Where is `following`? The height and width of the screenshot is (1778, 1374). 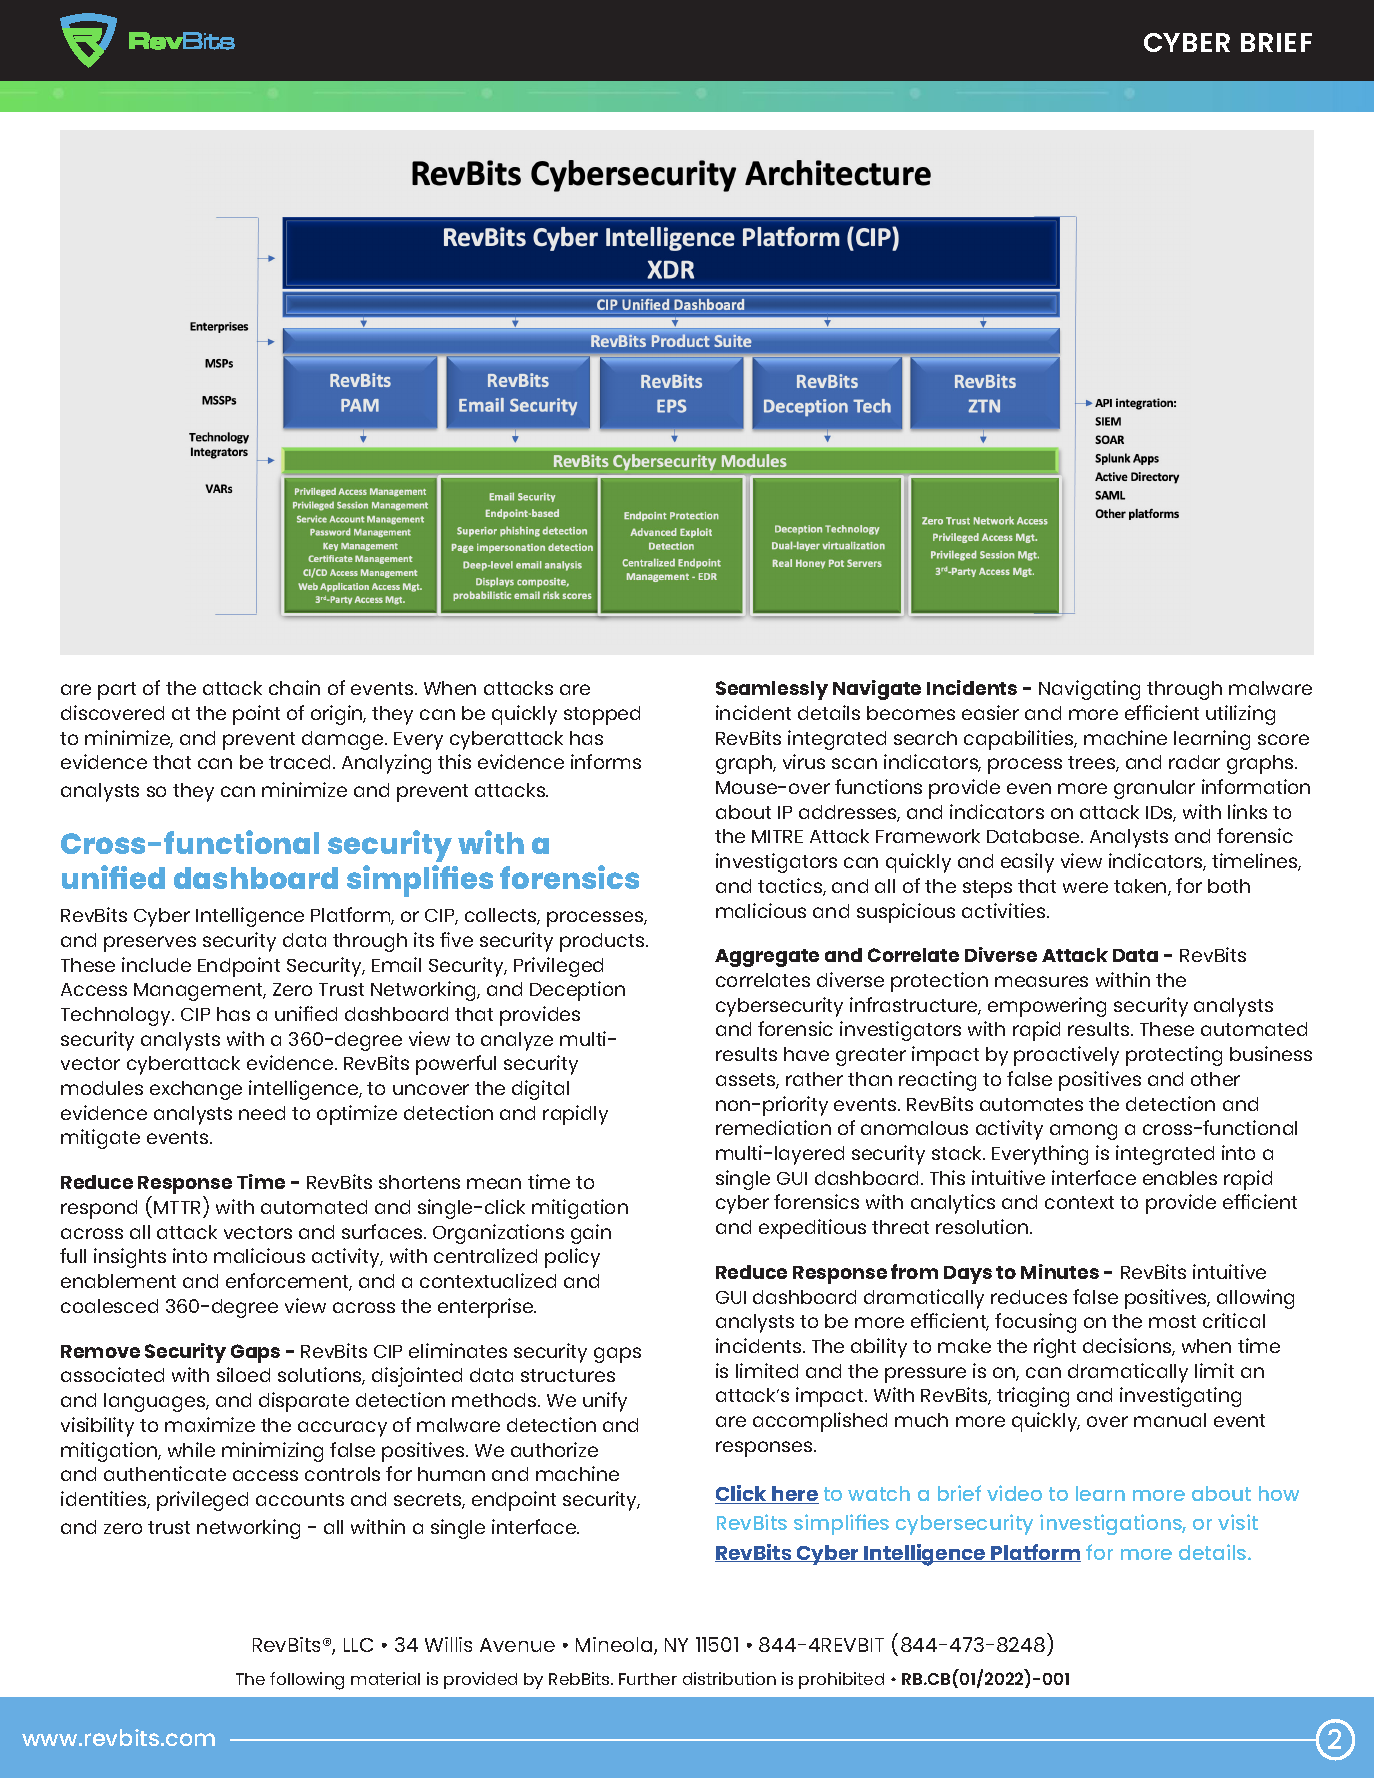
following is located at coordinates (307, 1681).
